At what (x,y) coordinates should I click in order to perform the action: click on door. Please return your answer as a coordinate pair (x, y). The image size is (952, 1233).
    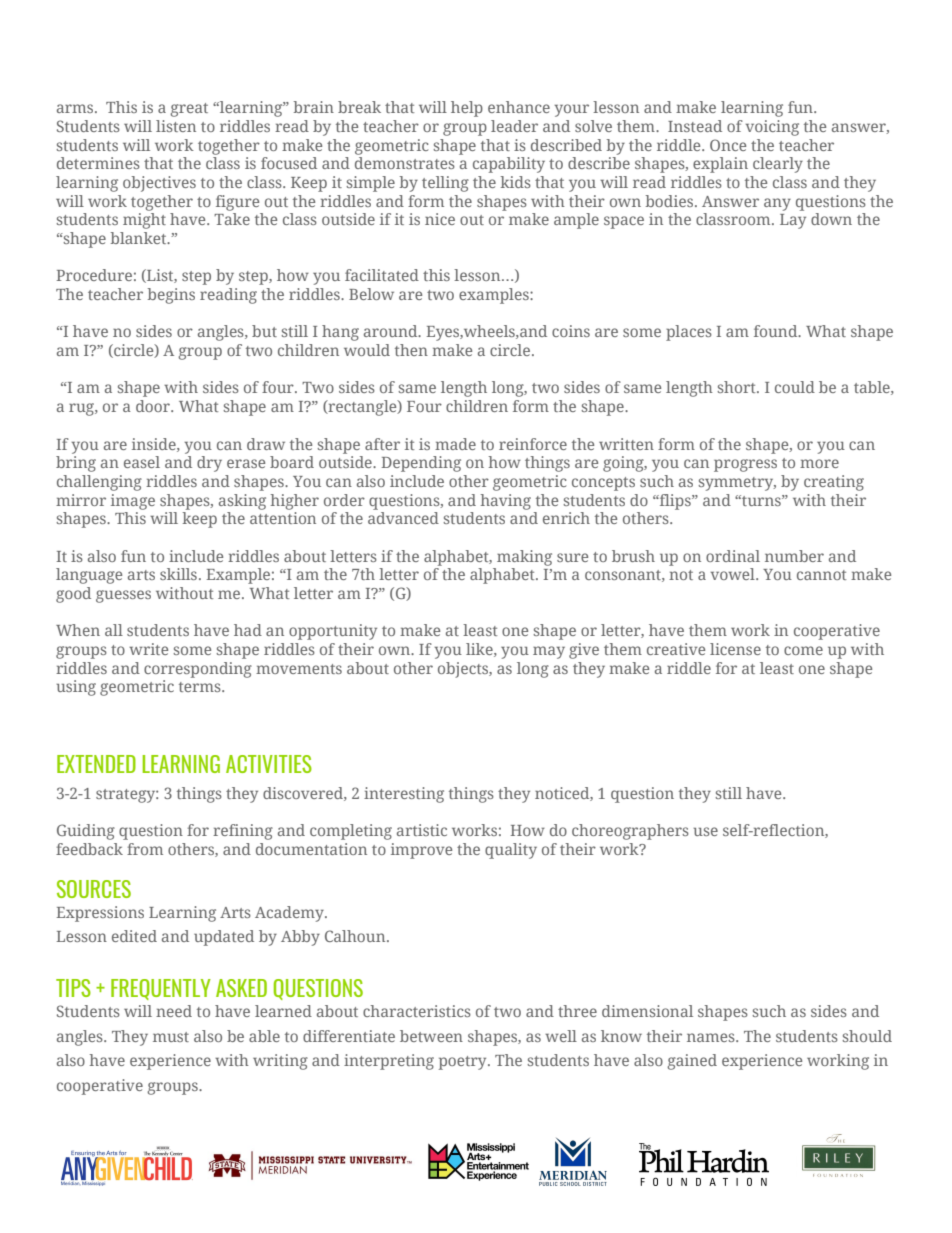
    Looking at the image, I should click on (154, 406).
